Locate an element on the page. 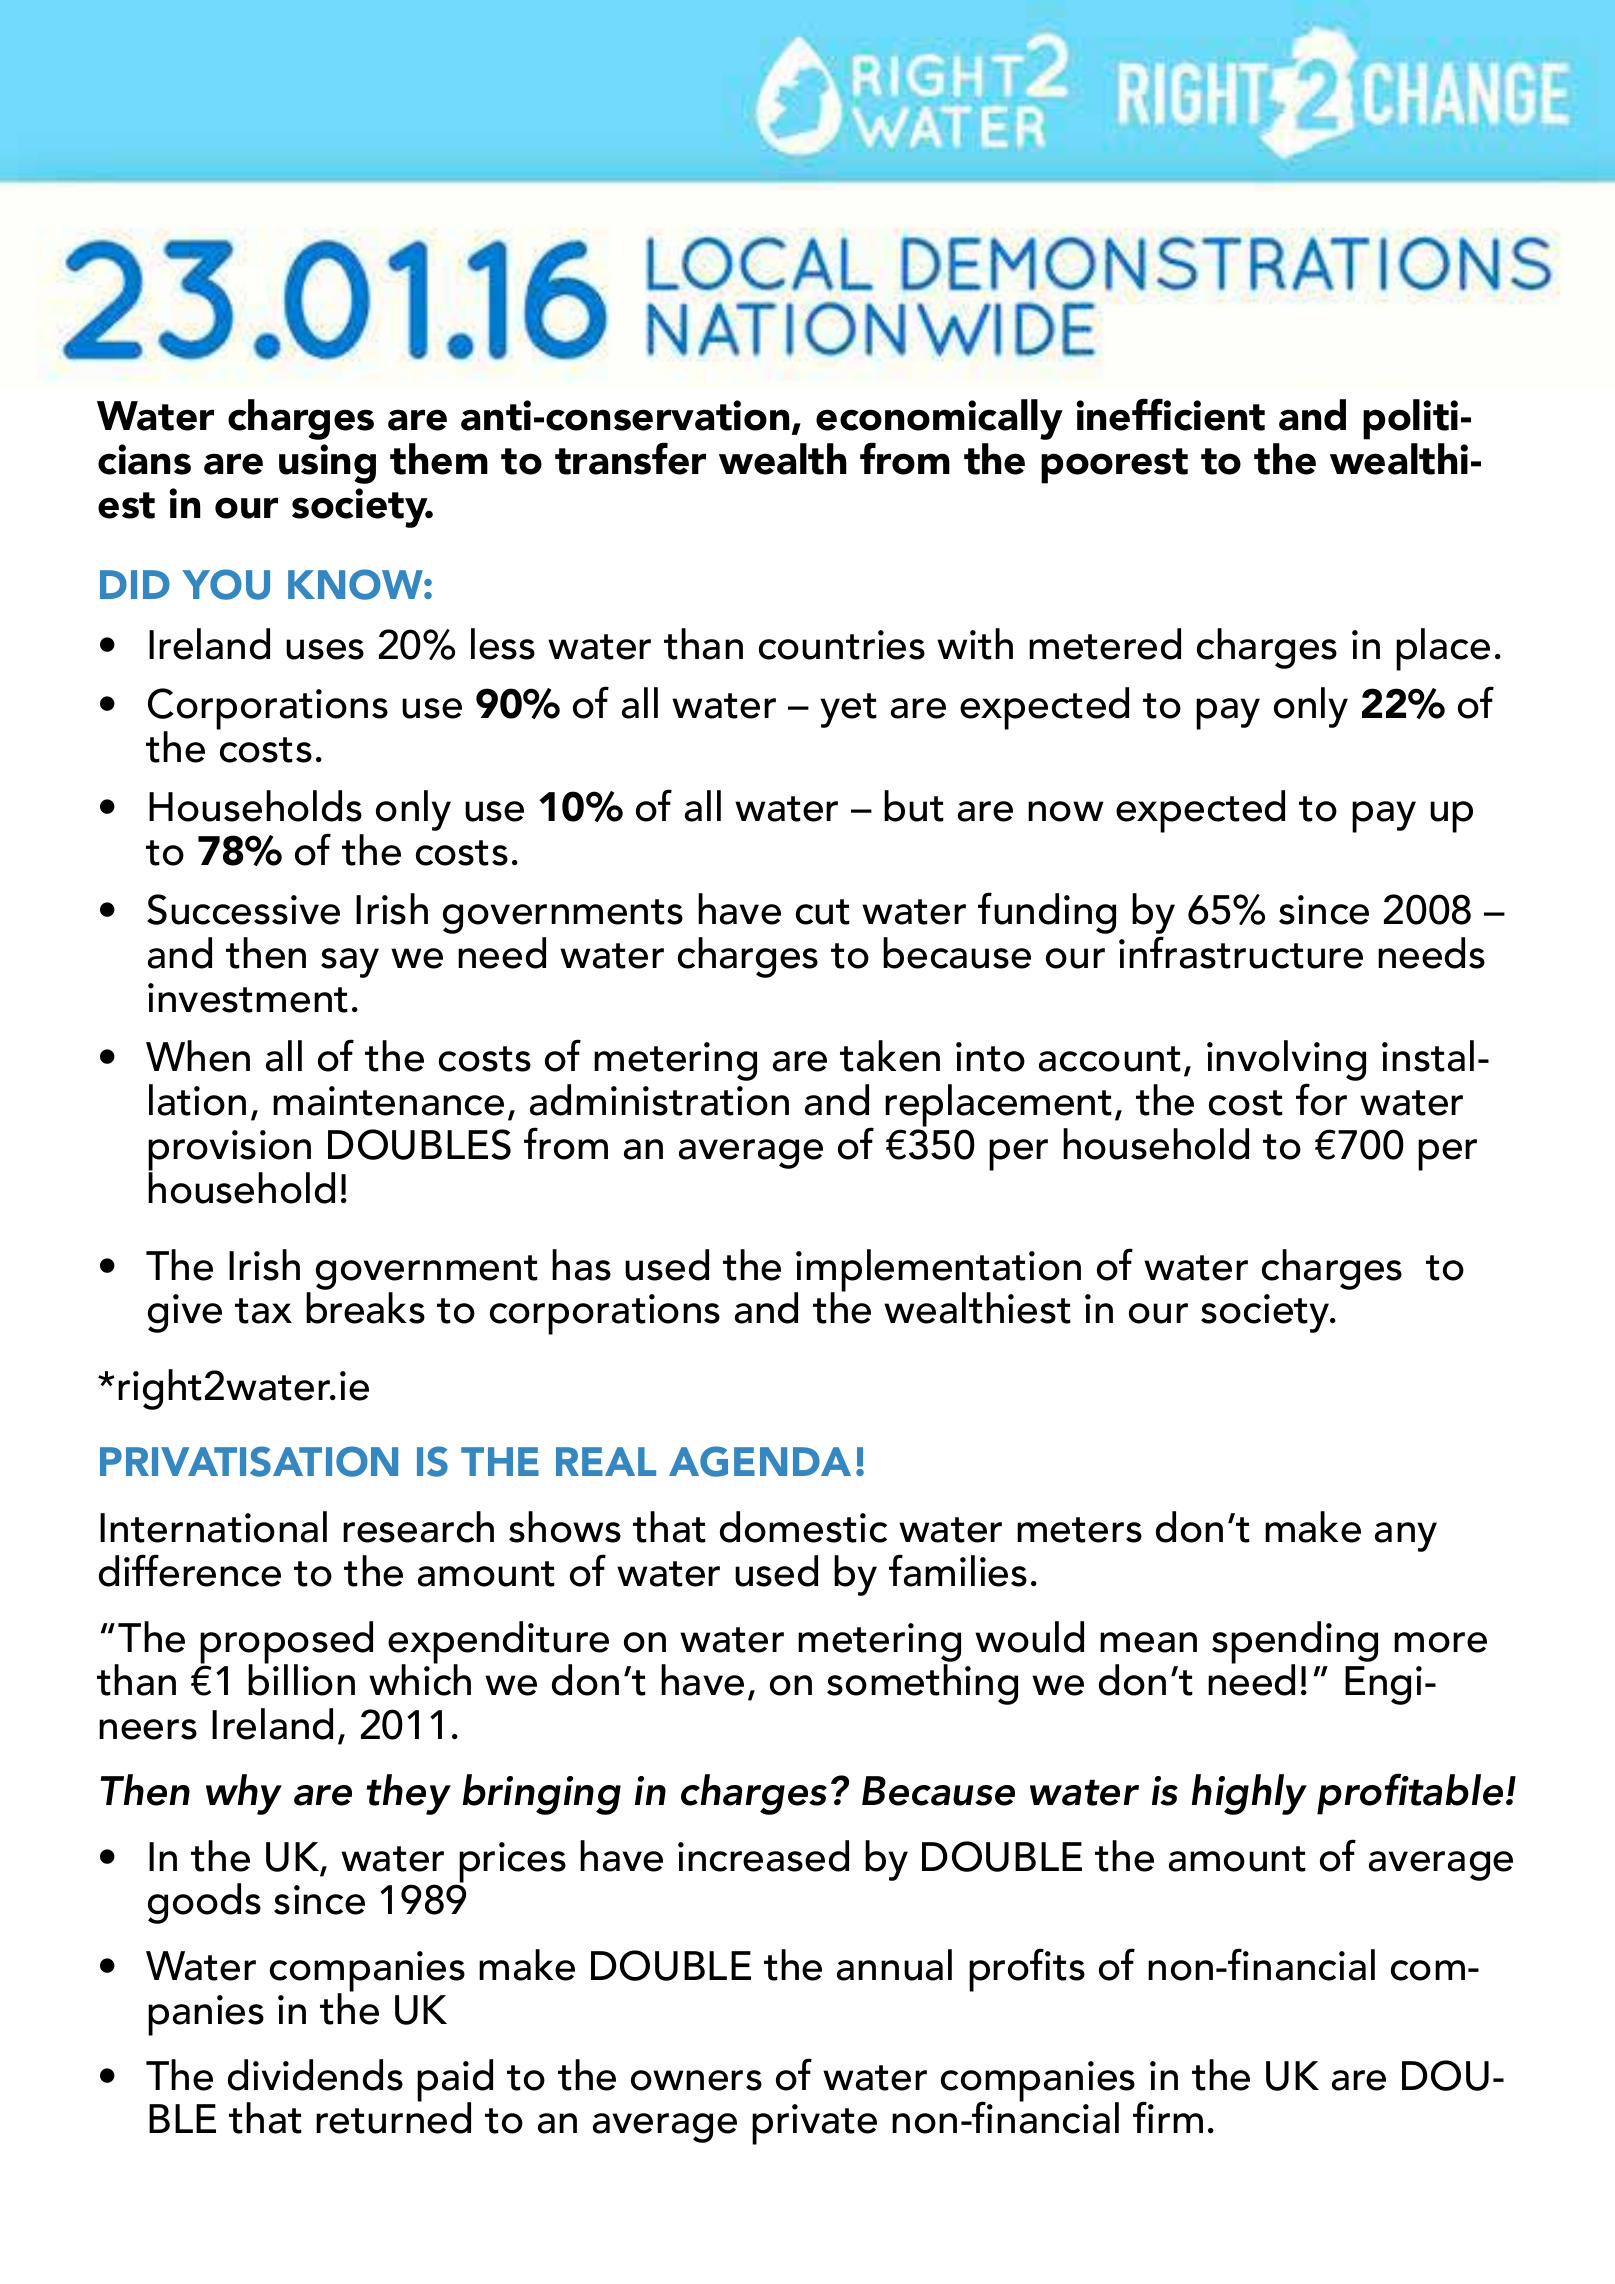 The width and height of the image is (1615, 2284). inefficient is located at coordinates (1170, 414).
